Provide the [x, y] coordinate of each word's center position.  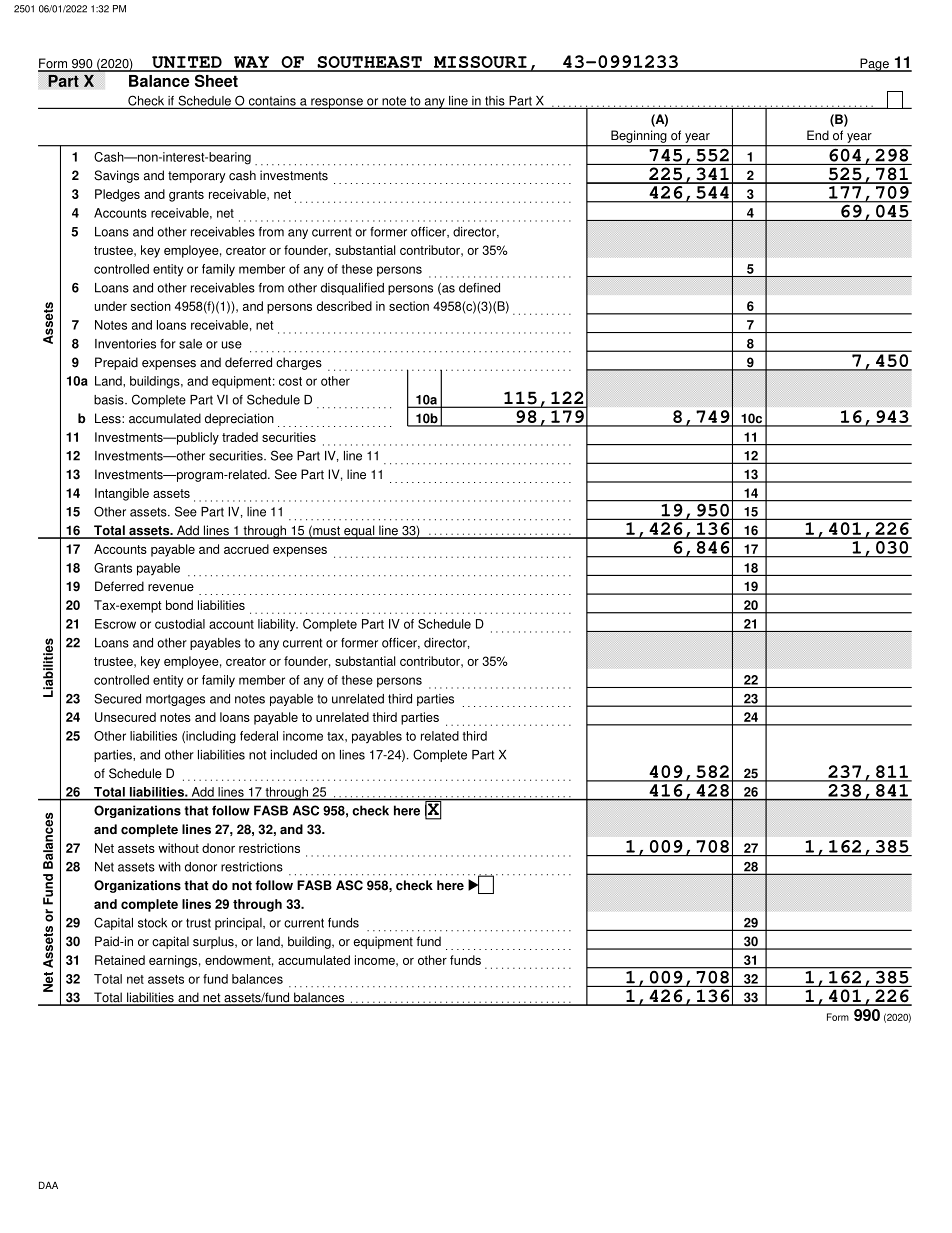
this [495, 102]
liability [278, 625]
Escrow [115, 624]
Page [874, 65]
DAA [48, 1185]
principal [239, 924]
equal [359, 532]
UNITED [187, 63]
